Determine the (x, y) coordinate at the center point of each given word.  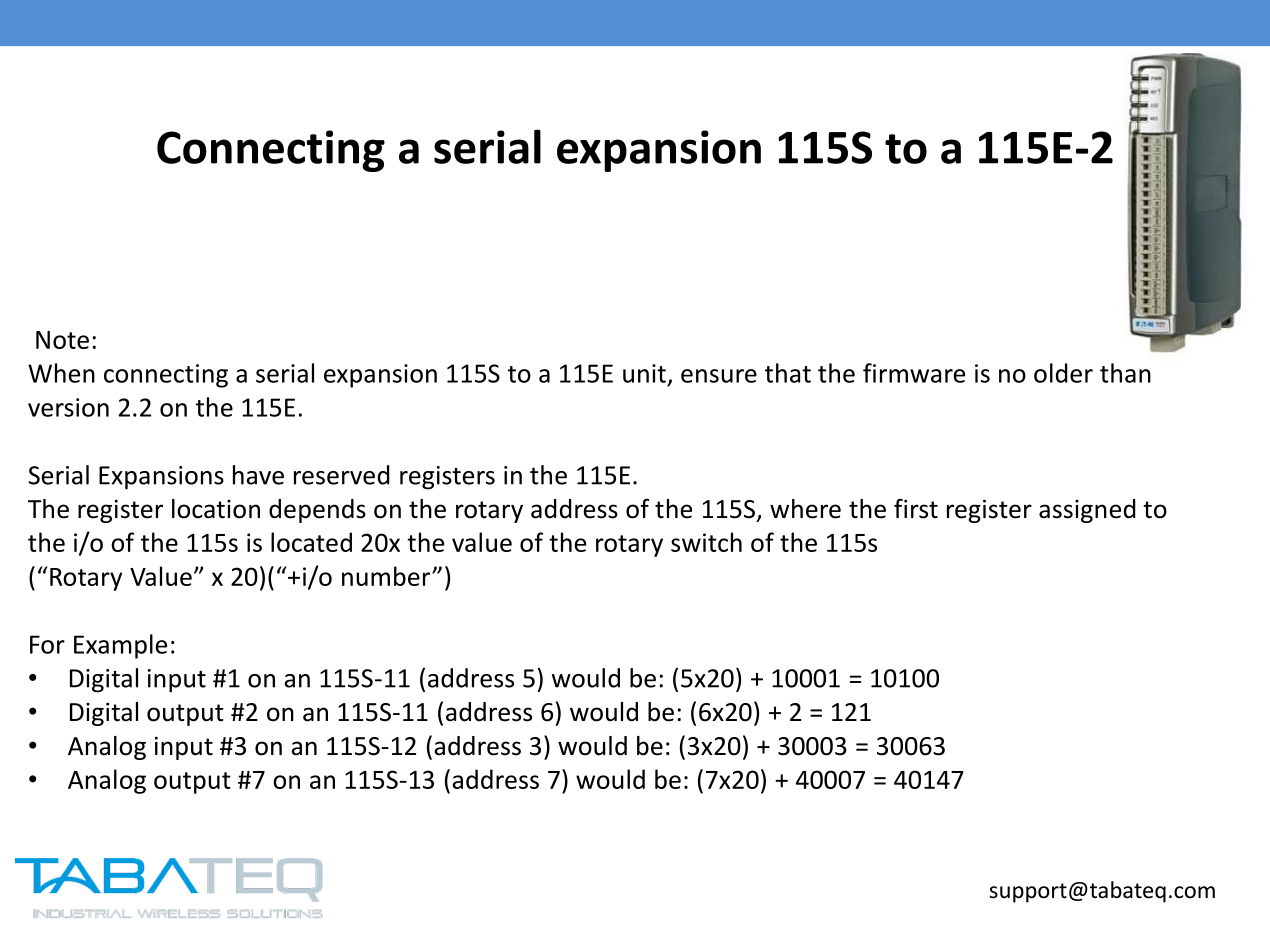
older (1063, 373)
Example (120, 646)
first (916, 508)
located (311, 542)
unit (644, 373)
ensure (719, 376)
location (216, 509)
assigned (1087, 511)
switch (706, 542)
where (805, 509)
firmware (914, 373)
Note (62, 340)
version (68, 407)
